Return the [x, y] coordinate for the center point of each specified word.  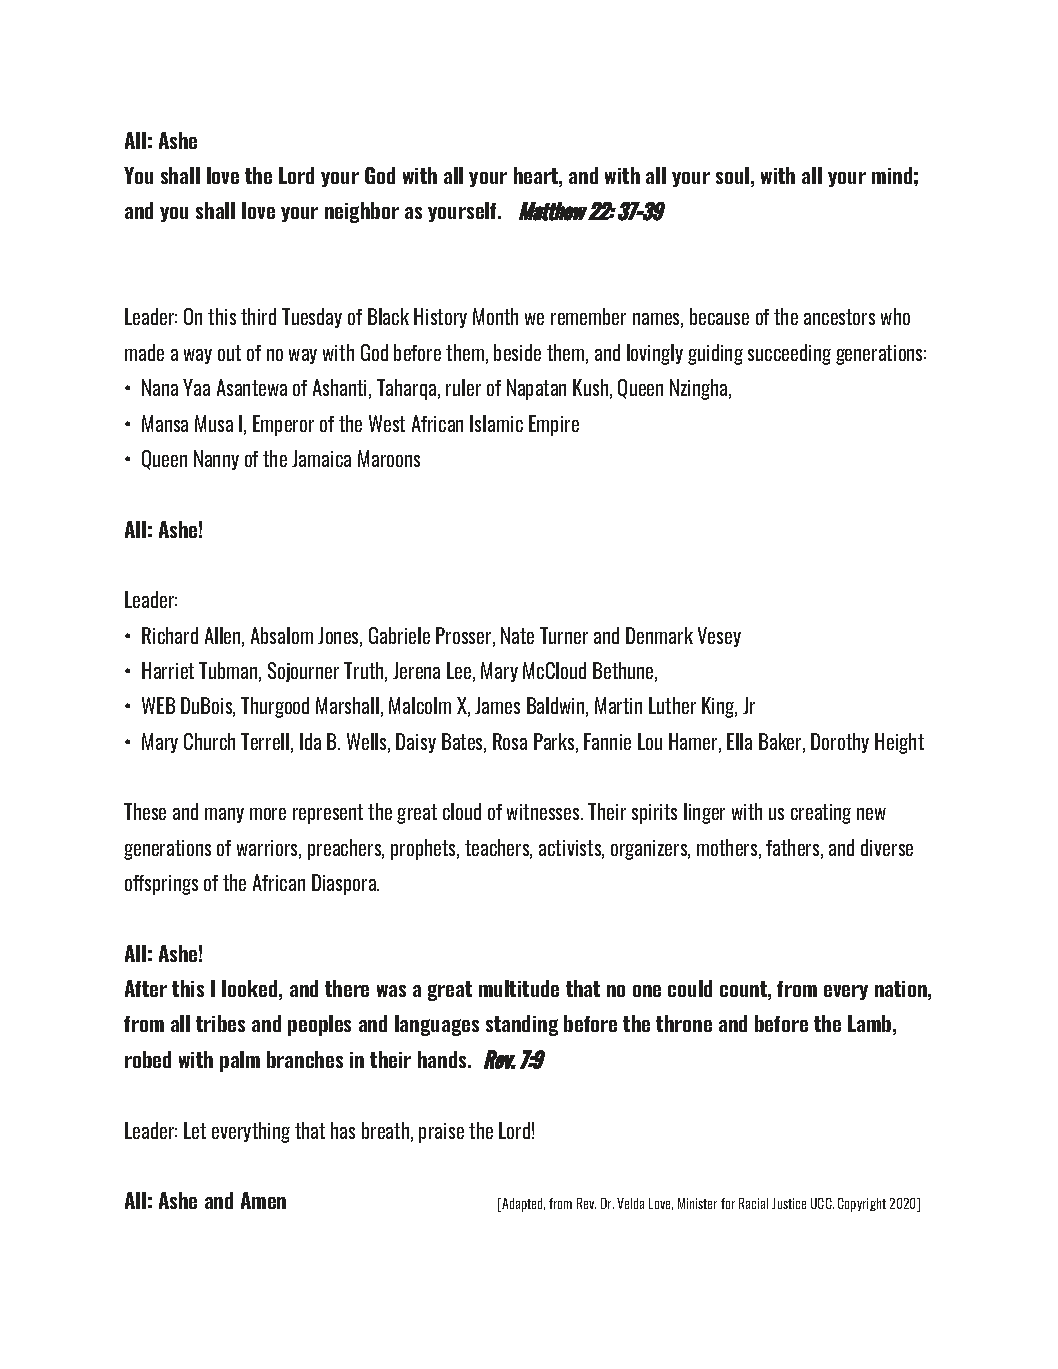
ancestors [839, 317]
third [258, 316]
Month [495, 316]
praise [441, 1133]
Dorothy [840, 743]
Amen [263, 1200]
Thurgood [275, 707]
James [497, 705]
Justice [789, 1203]
